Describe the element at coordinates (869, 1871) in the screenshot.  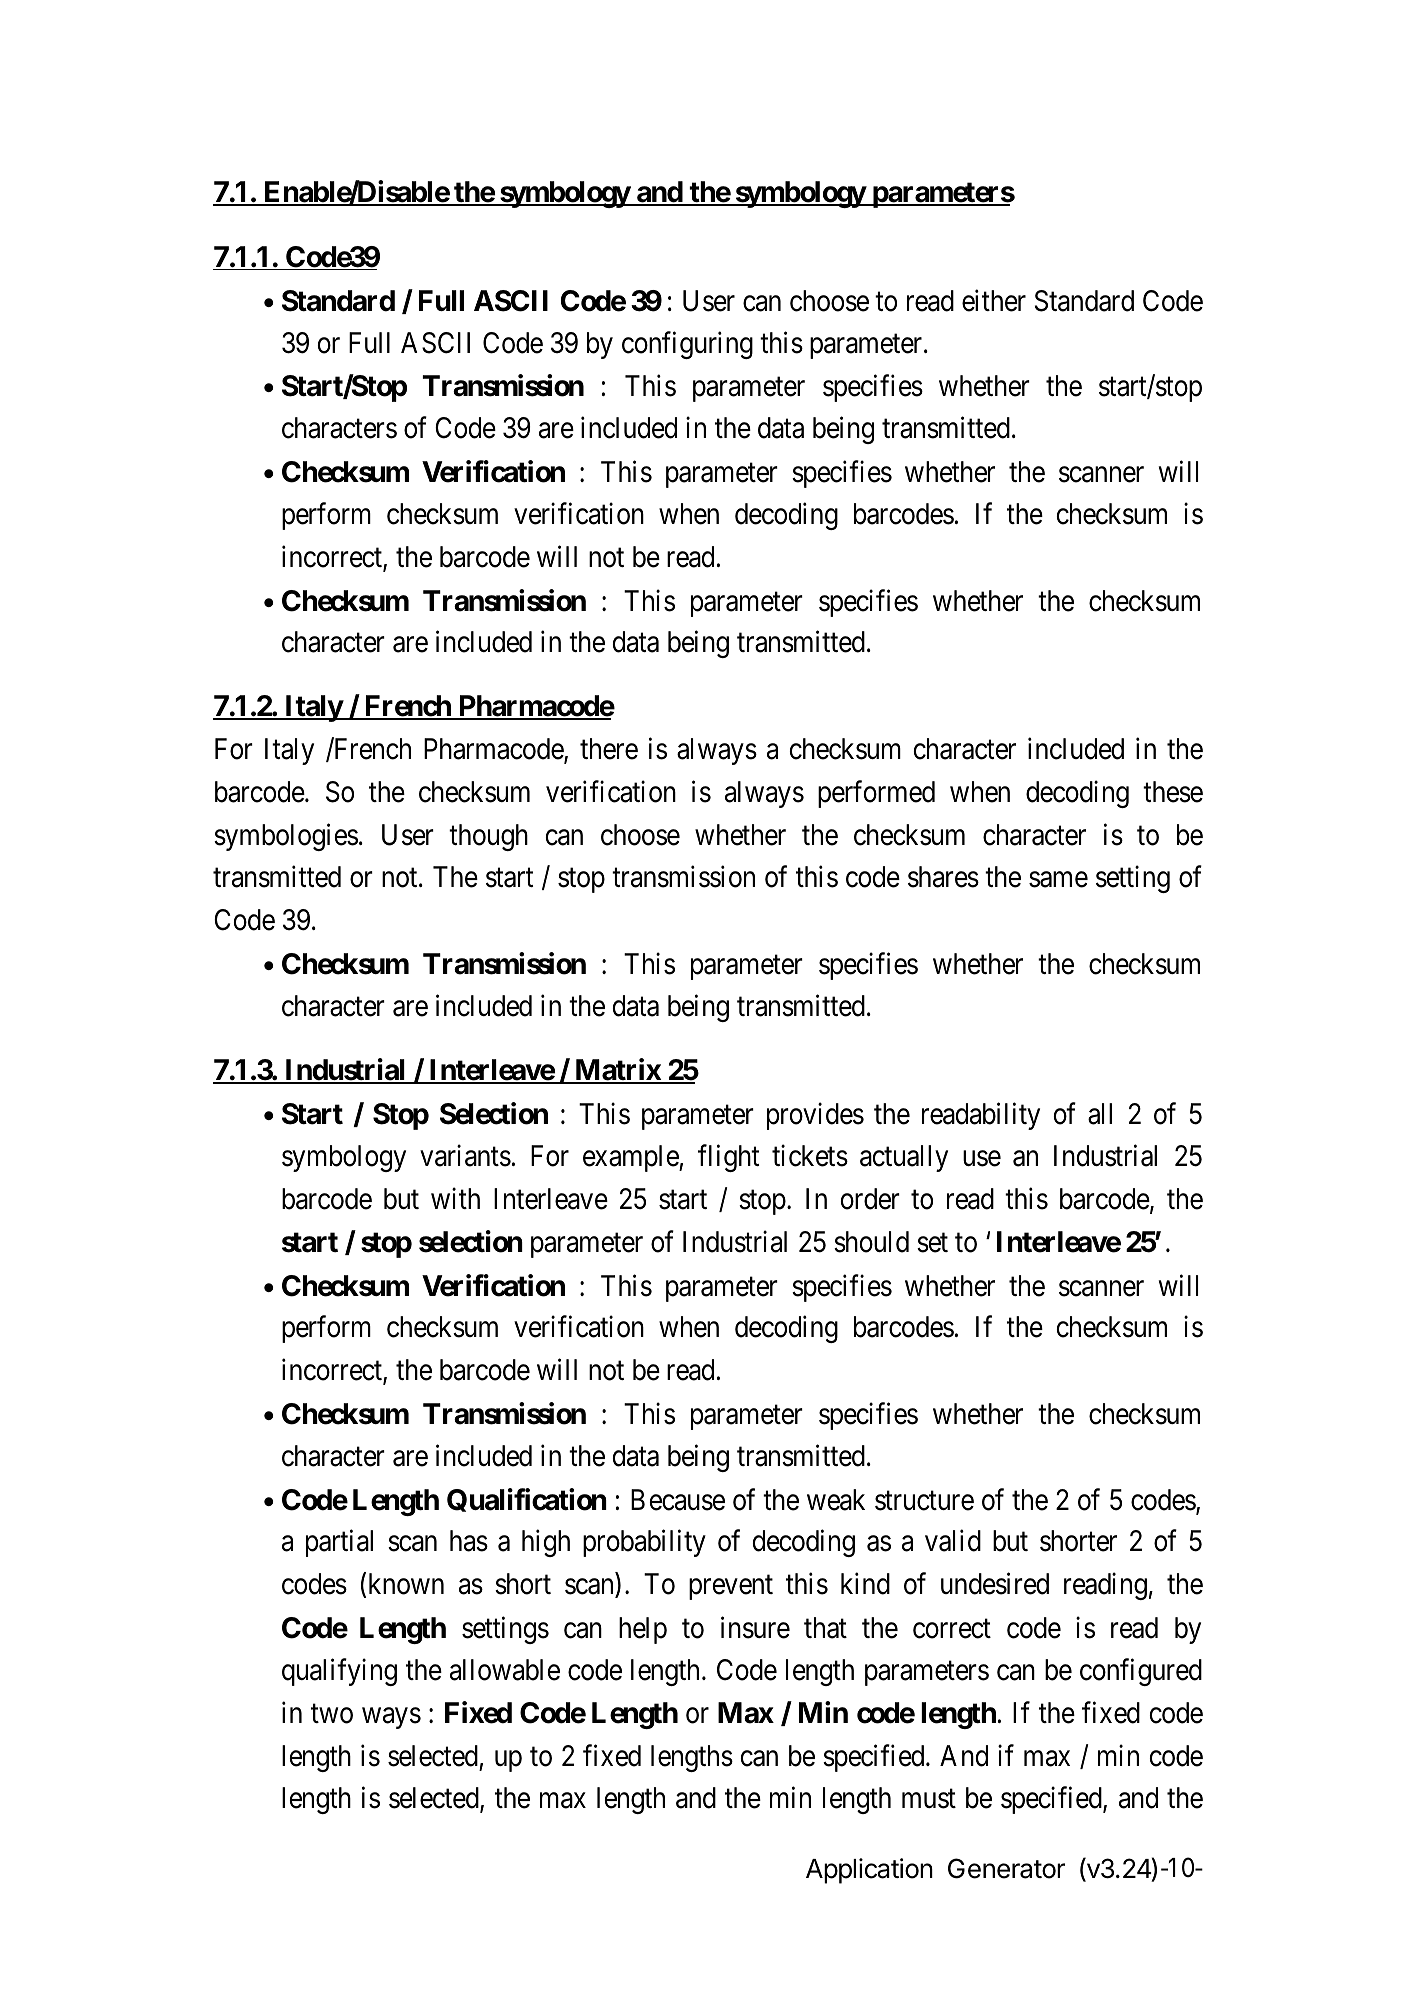
I see `Application` at that location.
